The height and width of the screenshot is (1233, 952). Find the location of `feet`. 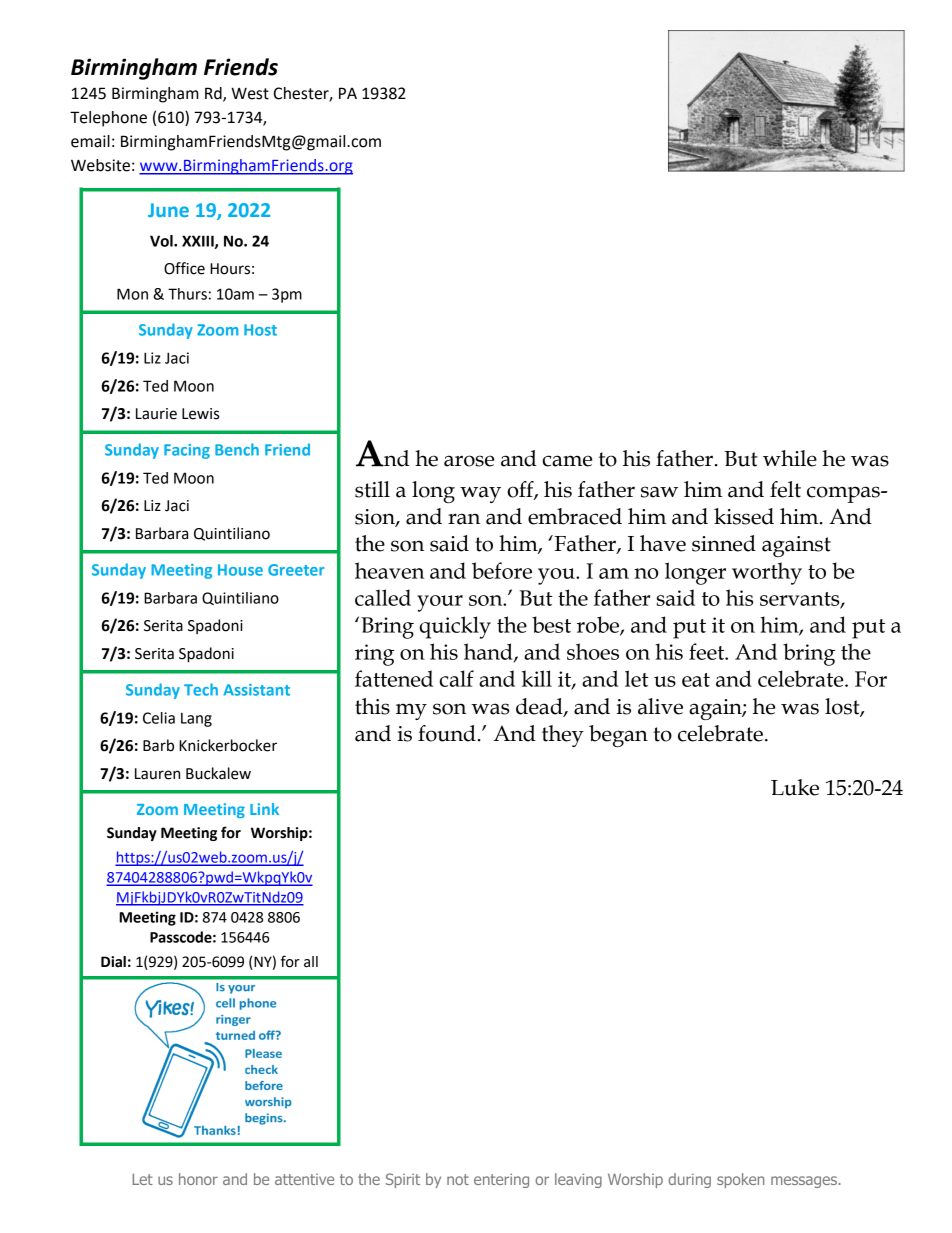

feet is located at coordinates (708, 651).
